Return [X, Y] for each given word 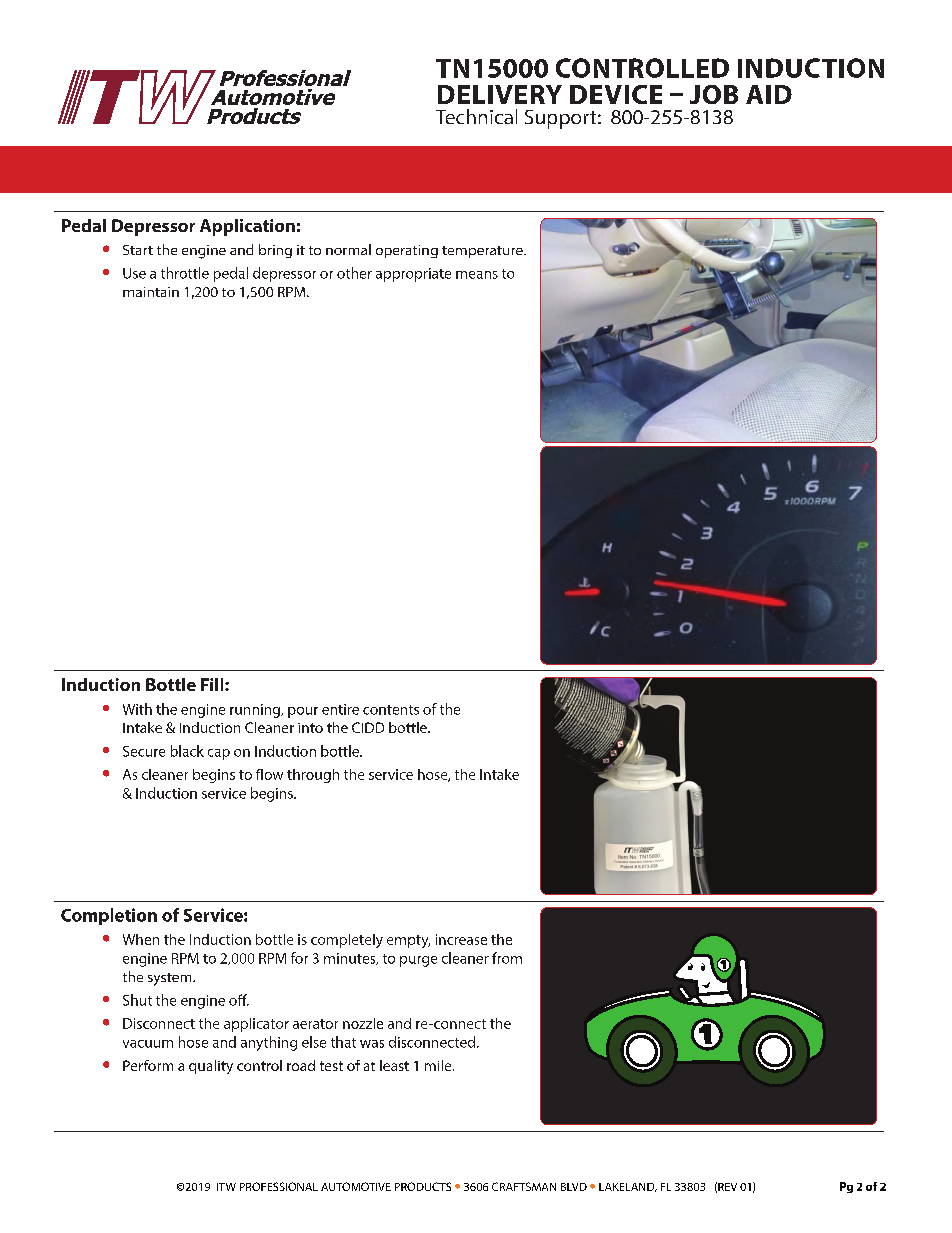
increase [461, 939]
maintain [151, 292]
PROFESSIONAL [279, 1186]
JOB [714, 94]
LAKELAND [628, 1187]
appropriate [413, 275]
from [507, 958]
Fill [213, 684]
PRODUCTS [423, 1186]
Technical [476, 116]
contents [391, 710]
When [141, 939]
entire [340, 709]
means [477, 275]
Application [247, 227]
